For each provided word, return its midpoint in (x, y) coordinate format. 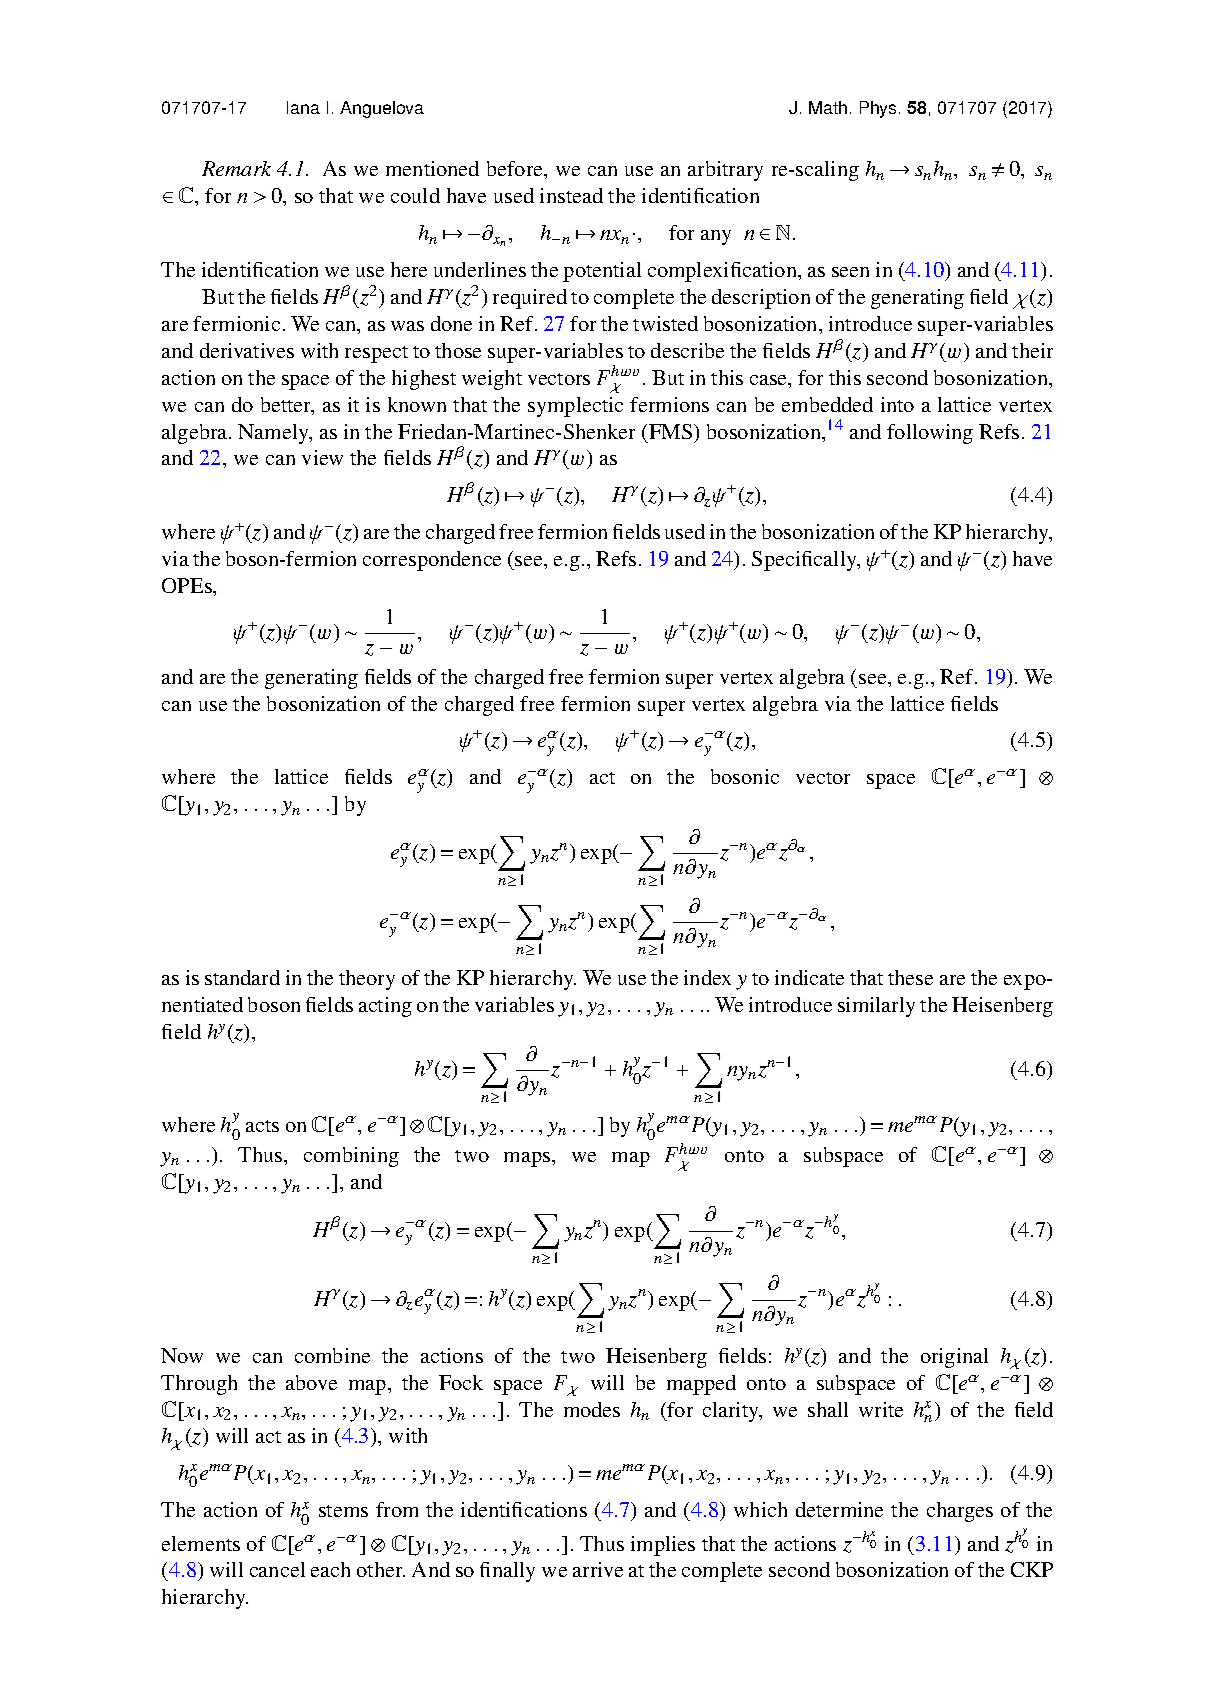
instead (571, 195)
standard (242, 977)
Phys (878, 109)
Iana (303, 107)
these (910, 977)
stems (343, 1511)
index (707, 977)
